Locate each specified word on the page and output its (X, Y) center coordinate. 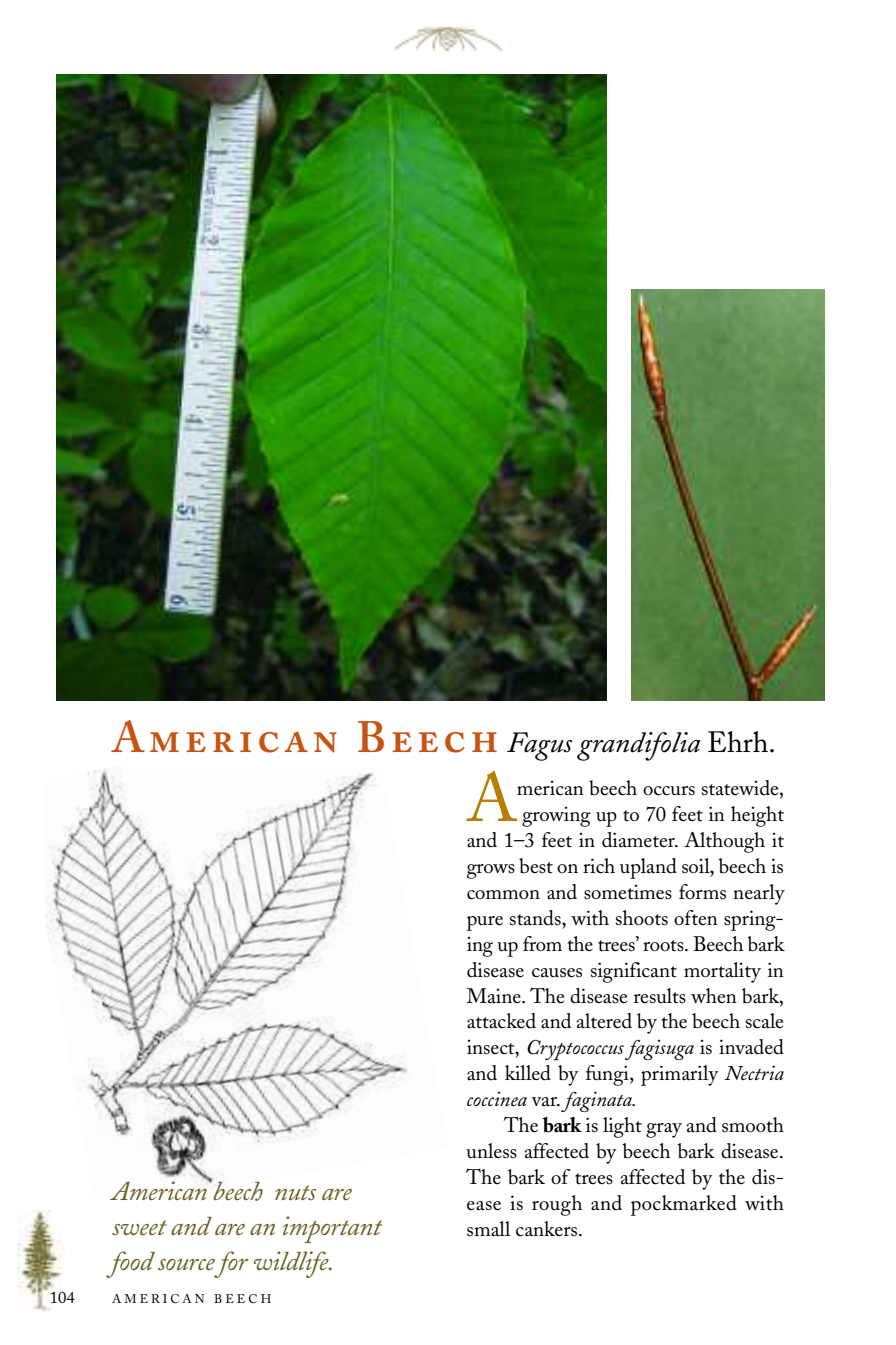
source (186, 1264)
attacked (501, 1021)
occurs (669, 791)
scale (764, 1021)
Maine (494, 996)
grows (491, 871)
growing (556, 817)
